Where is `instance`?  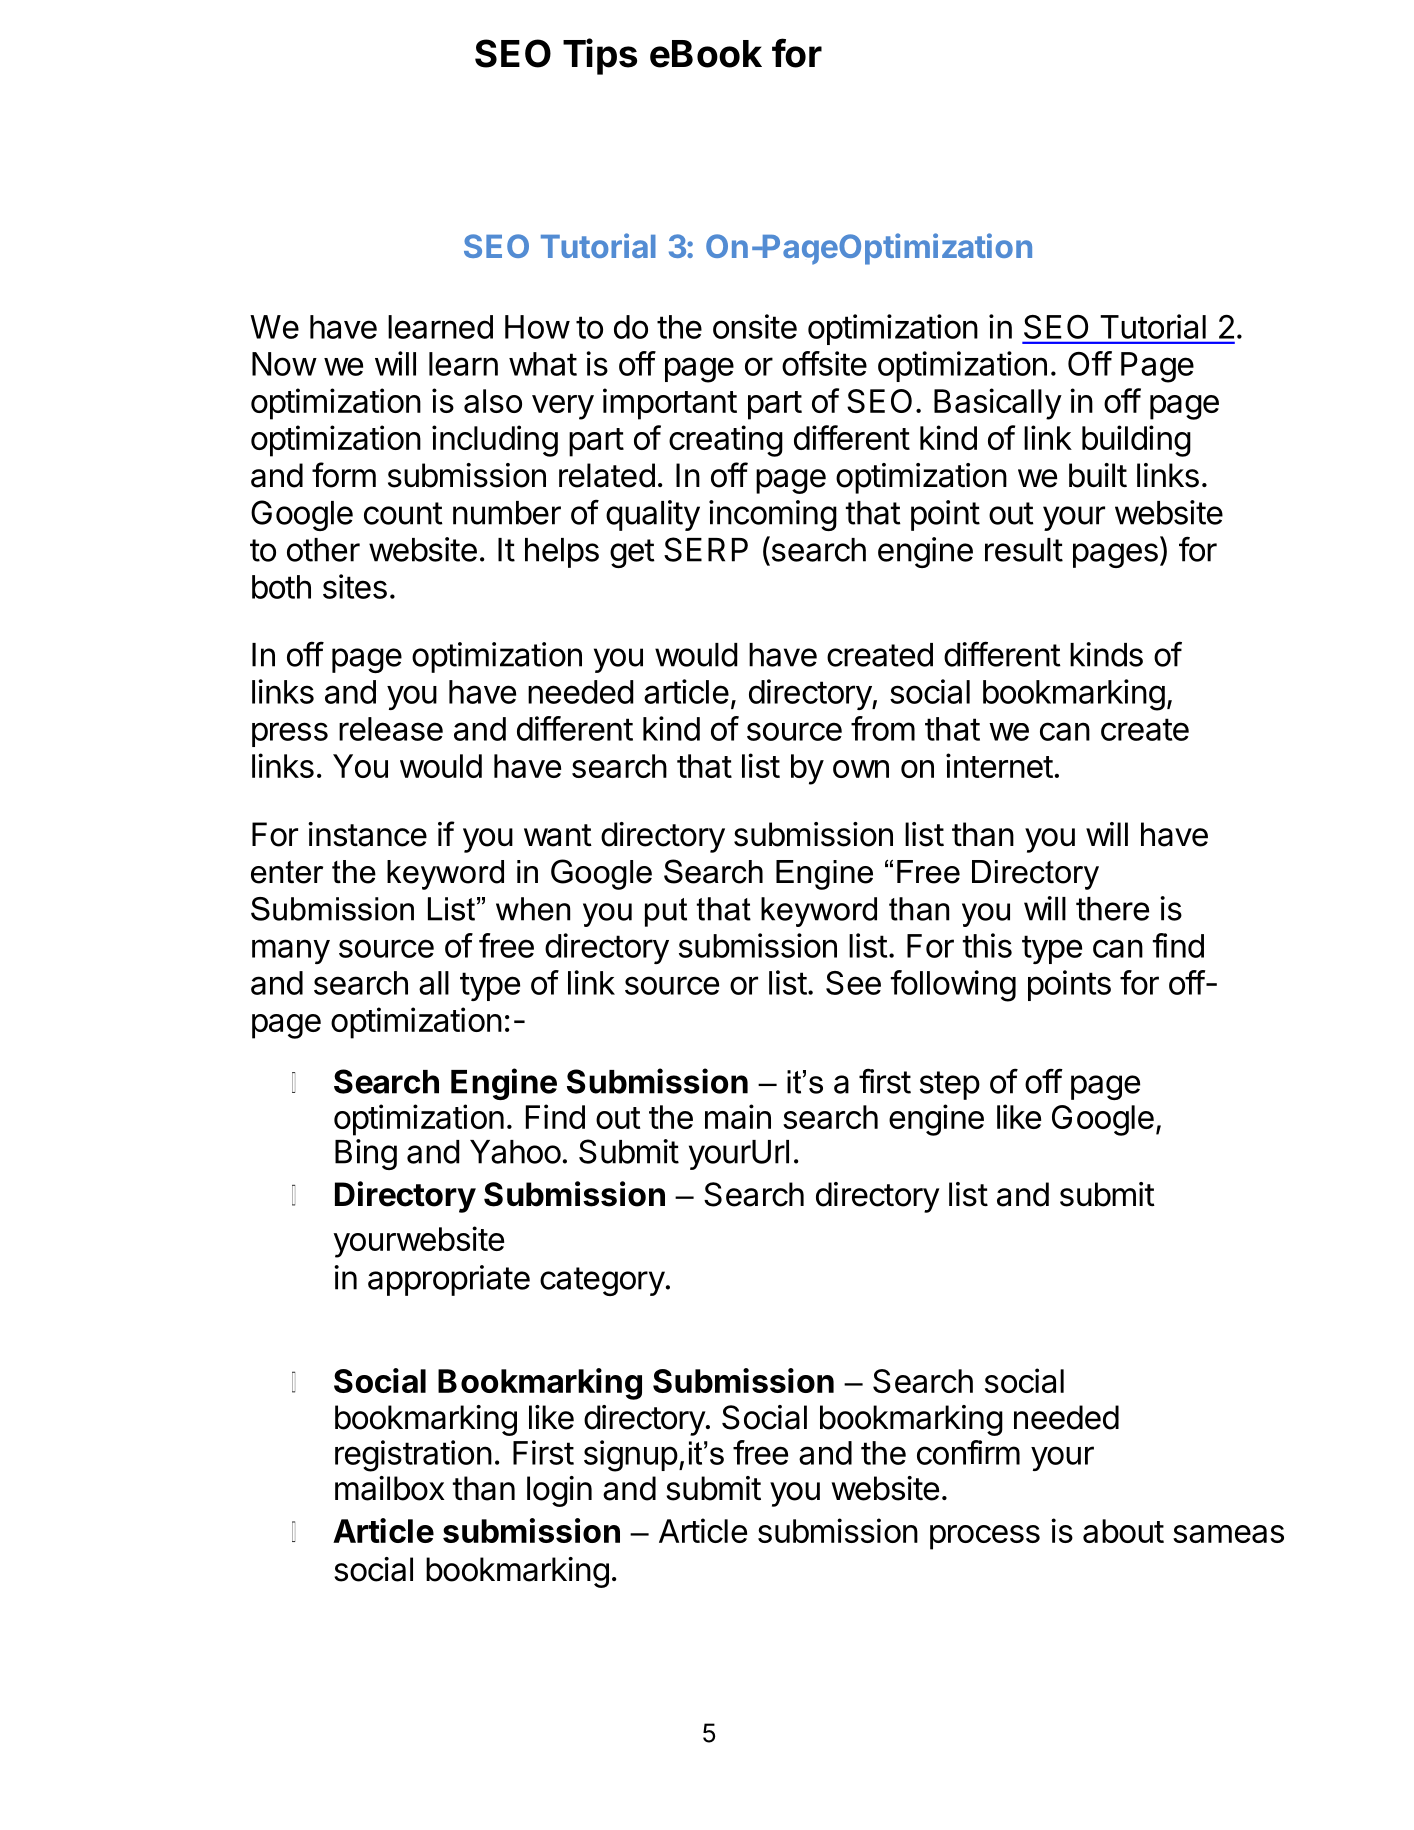
instance is located at coordinates (367, 834).
